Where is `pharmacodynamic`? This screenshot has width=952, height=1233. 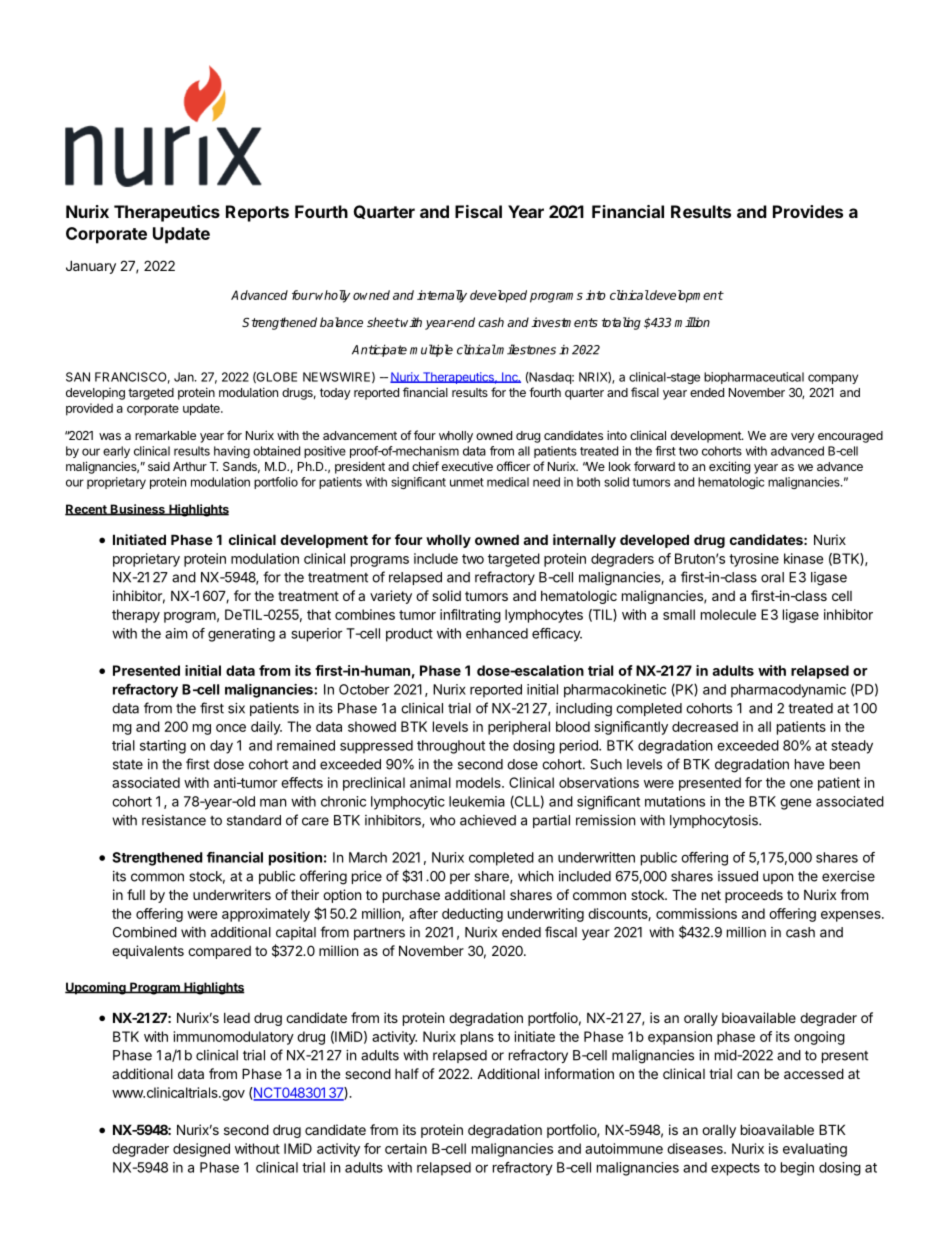
pharmacodynamic is located at coordinates (788, 691).
